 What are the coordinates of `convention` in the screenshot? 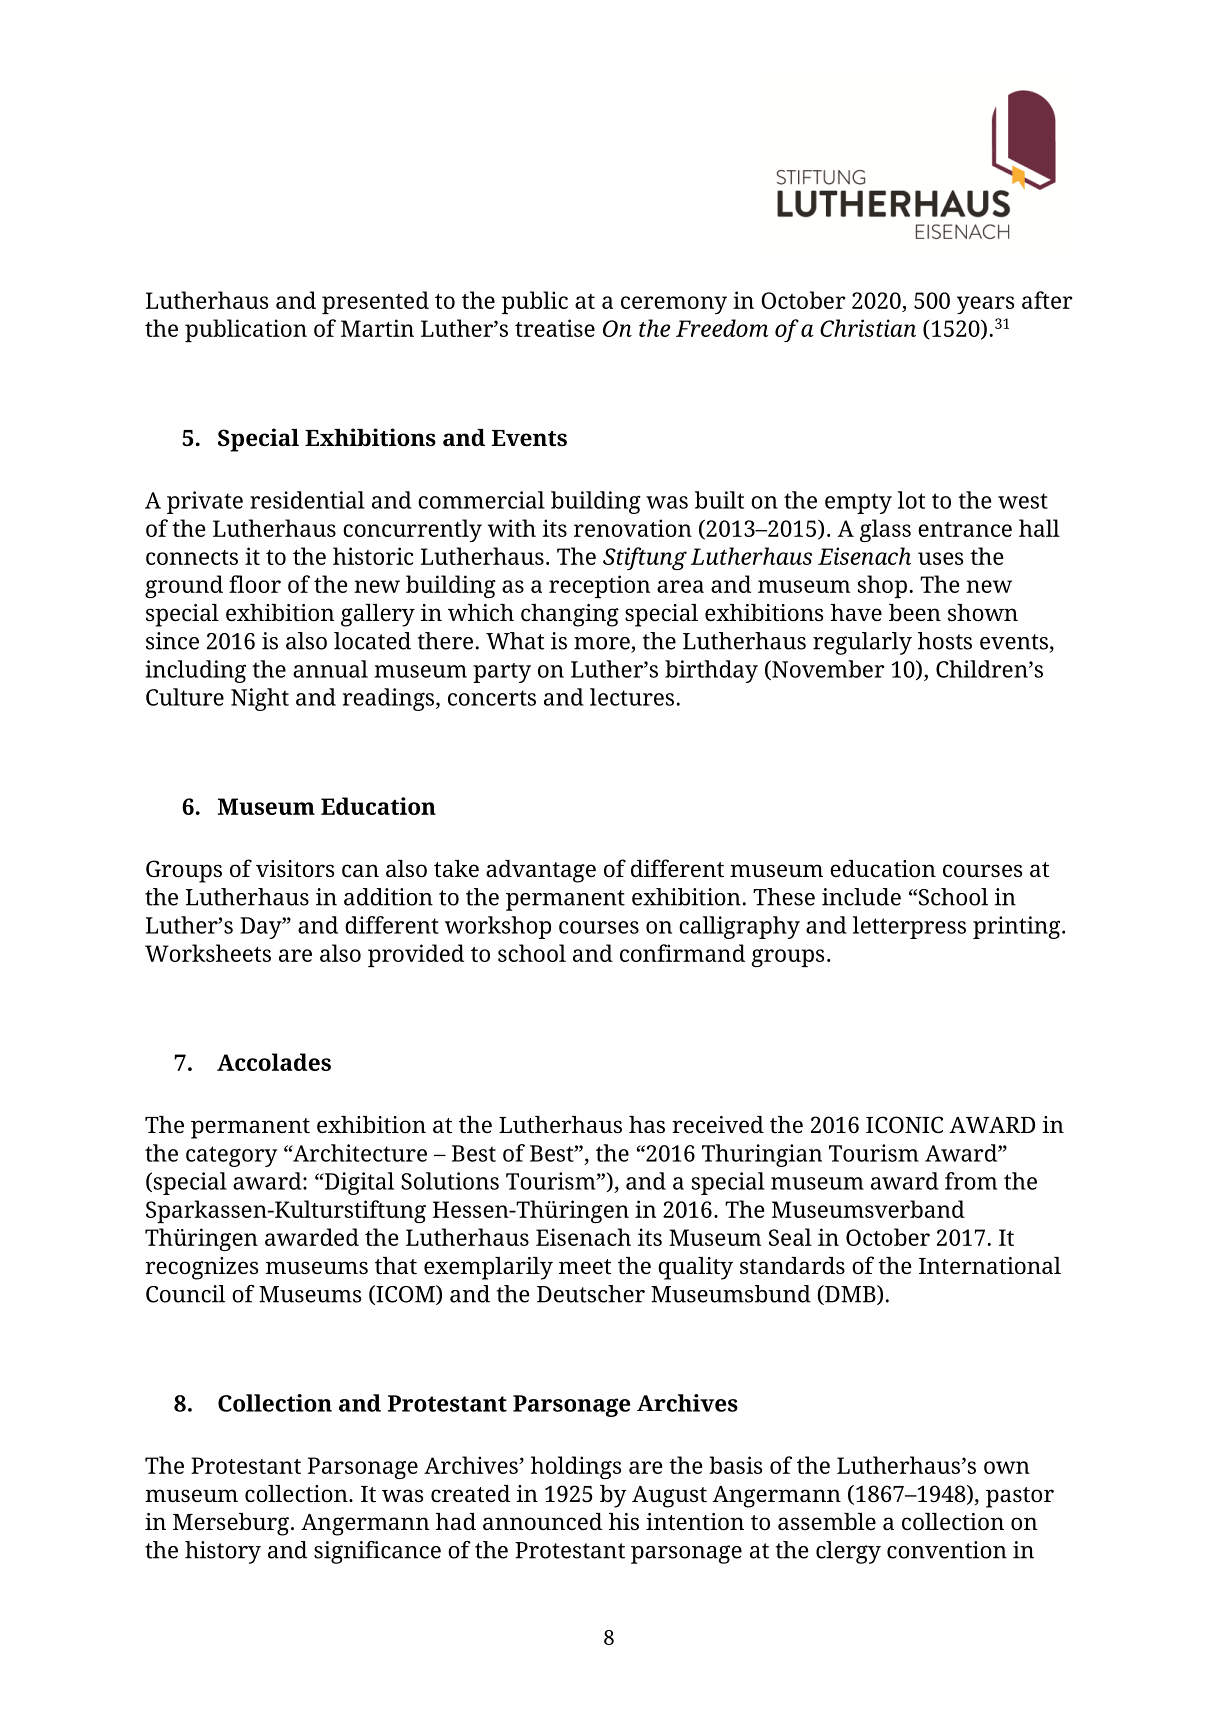 It's located at (947, 1550).
